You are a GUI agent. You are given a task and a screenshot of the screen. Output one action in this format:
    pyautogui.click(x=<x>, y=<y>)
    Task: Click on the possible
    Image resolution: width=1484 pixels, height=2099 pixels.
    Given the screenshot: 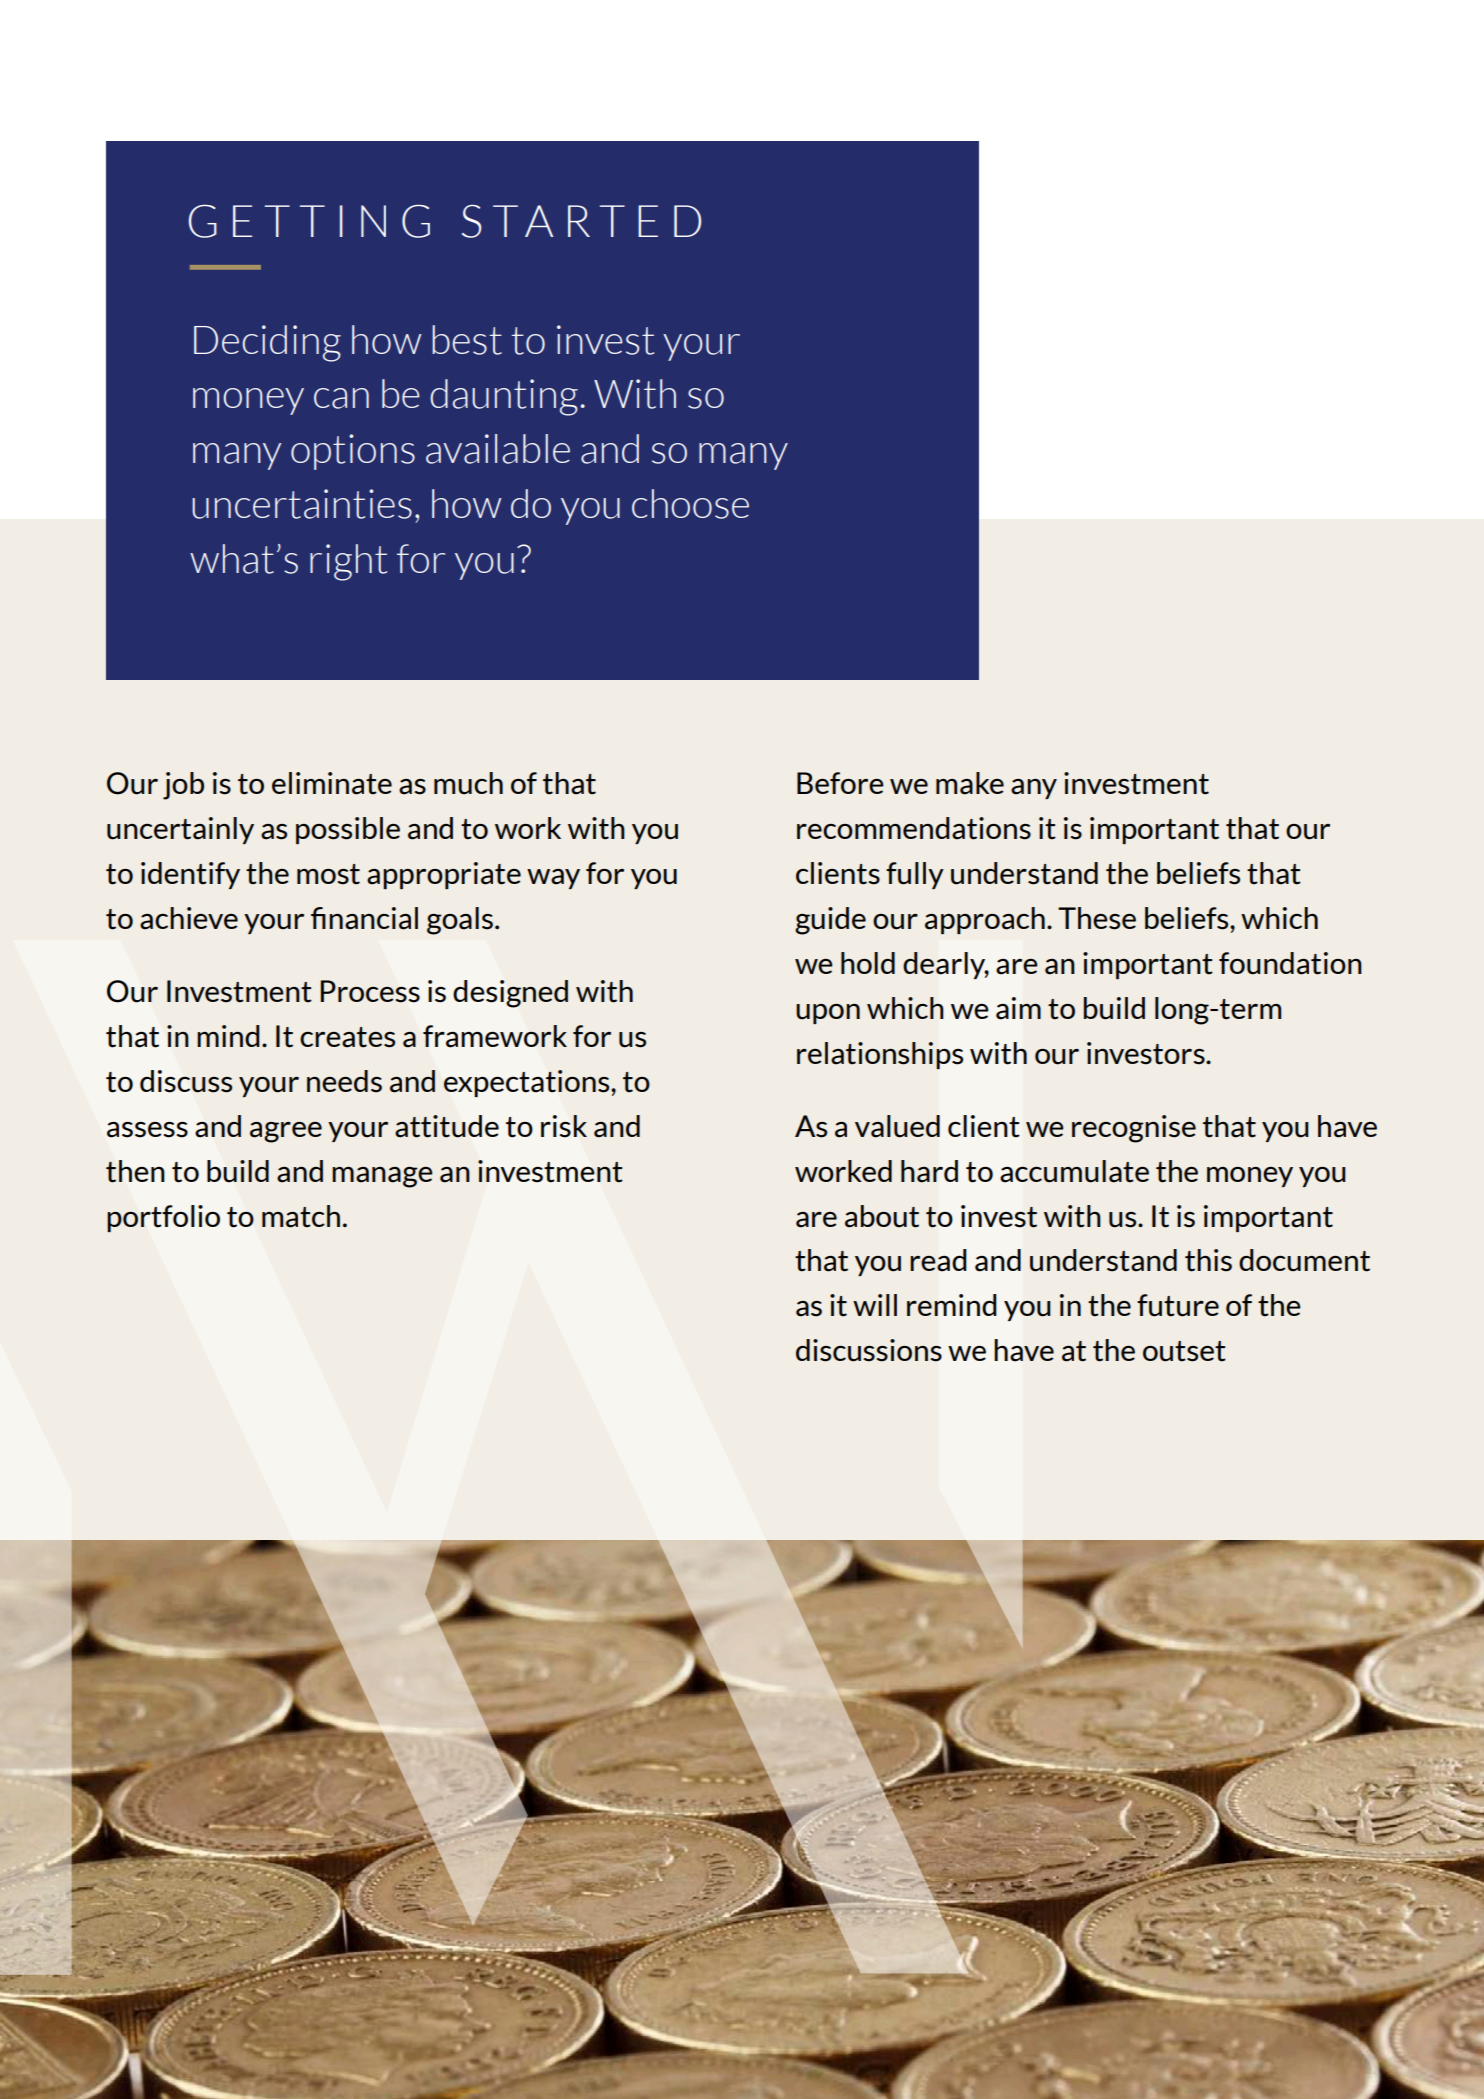 What is the action you would take?
    pyautogui.click(x=348, y=830)
